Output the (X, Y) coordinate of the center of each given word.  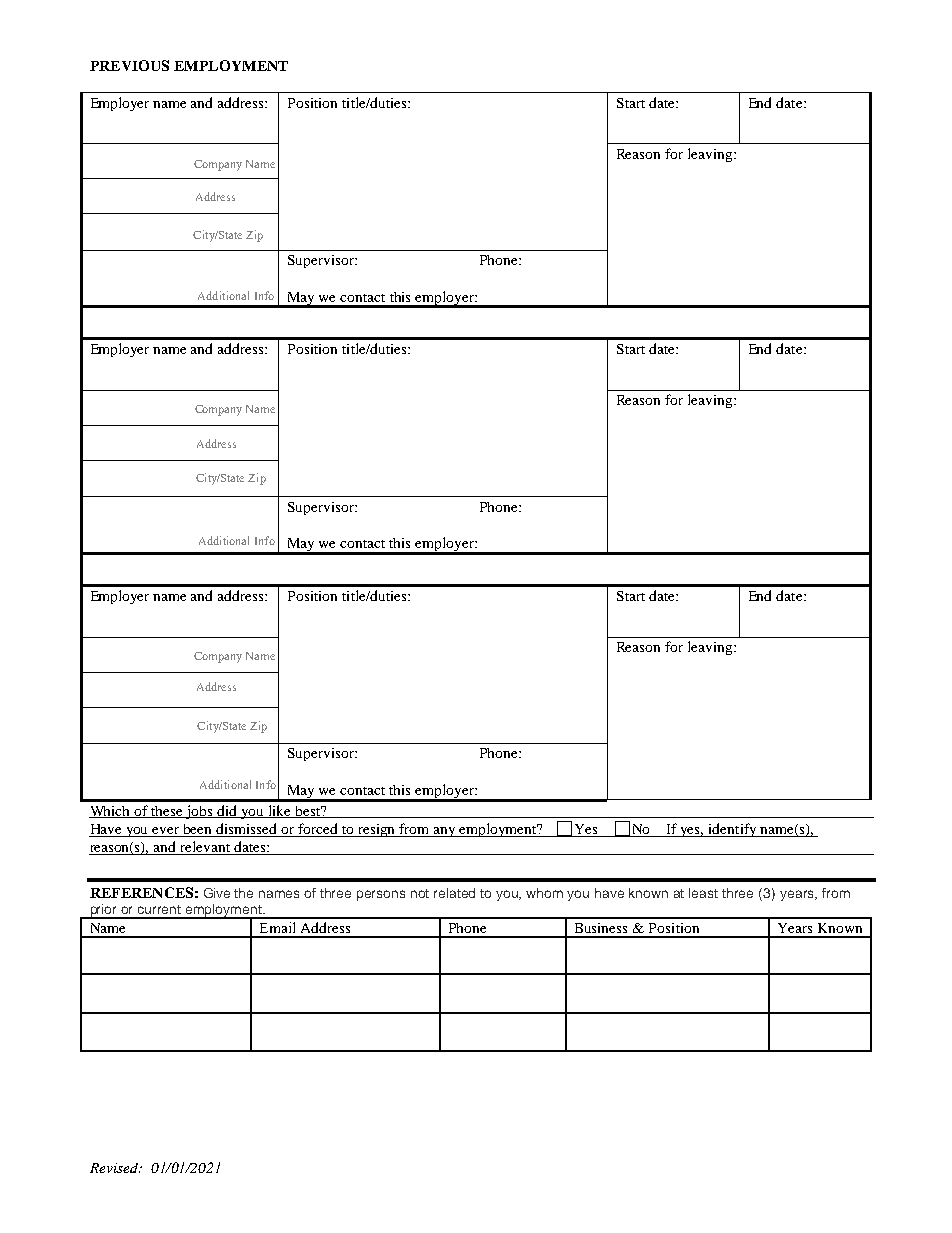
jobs (199, 812)
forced (318, 830)
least (703, 893)
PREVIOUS (129, 65)
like (279, 811)
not (420, 893)
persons (381, 895)
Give (217, 893)
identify (733, 830)
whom (544, 893)
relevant (205, 848)
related (454, 893)
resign (377, 830)
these (167, 812)
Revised (115, 1168)
